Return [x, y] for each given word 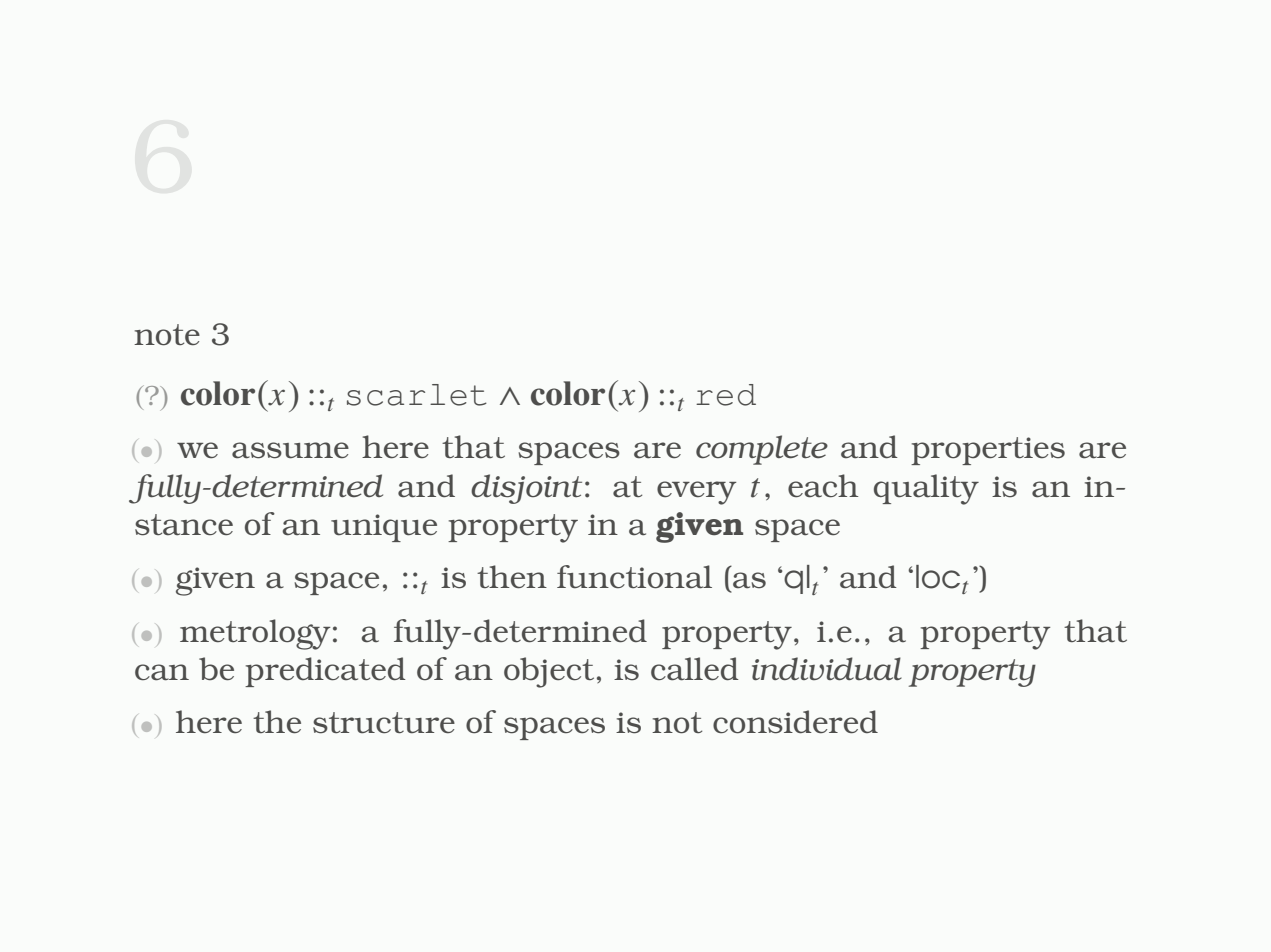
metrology [255, 634]
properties [988, 451]
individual [827, 668]
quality [926, 489]
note [167, 335]
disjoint [526, 489]
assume [290, 450]
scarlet [417, 395]
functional [634, 577]
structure [384, 723]
